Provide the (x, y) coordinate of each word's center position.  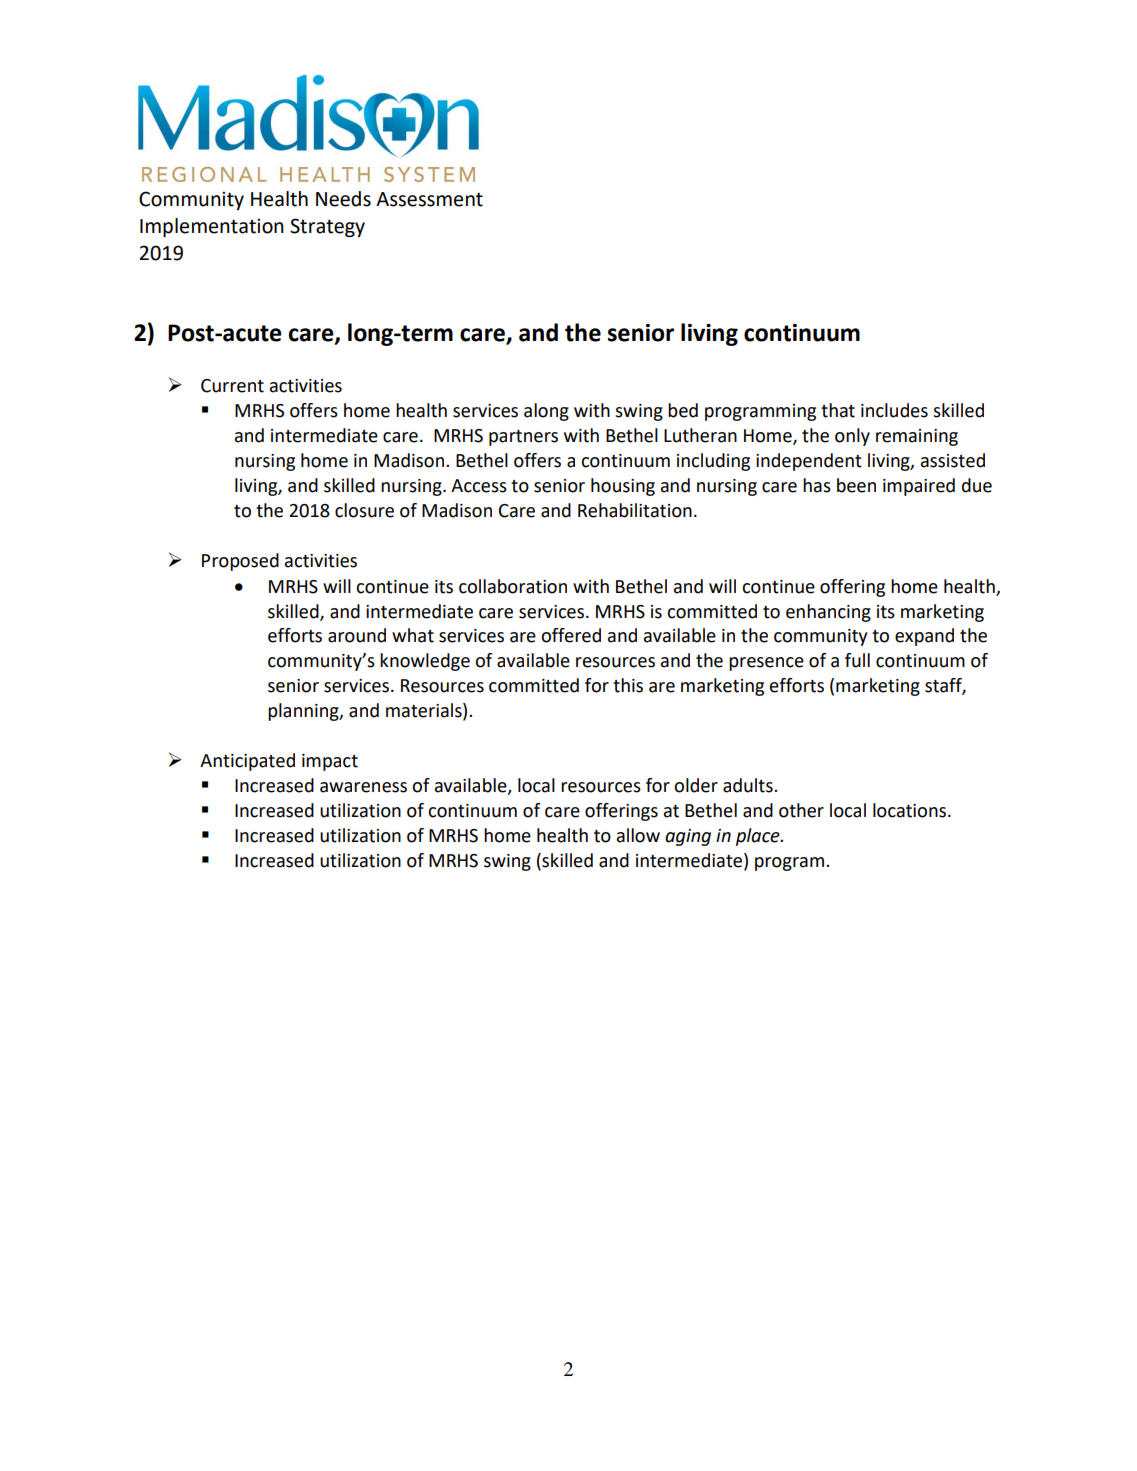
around (357, 635)
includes (894, 410)
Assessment (429, 199)
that (838, 410)
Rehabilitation (635, 510)
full (857, 660)
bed (683, 410)
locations (911, 810)
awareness (363, 787)
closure (364, 510)
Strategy (327, 227)
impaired (919, 487)
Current (232, 386)
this (628, 685)
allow (638, 835)
